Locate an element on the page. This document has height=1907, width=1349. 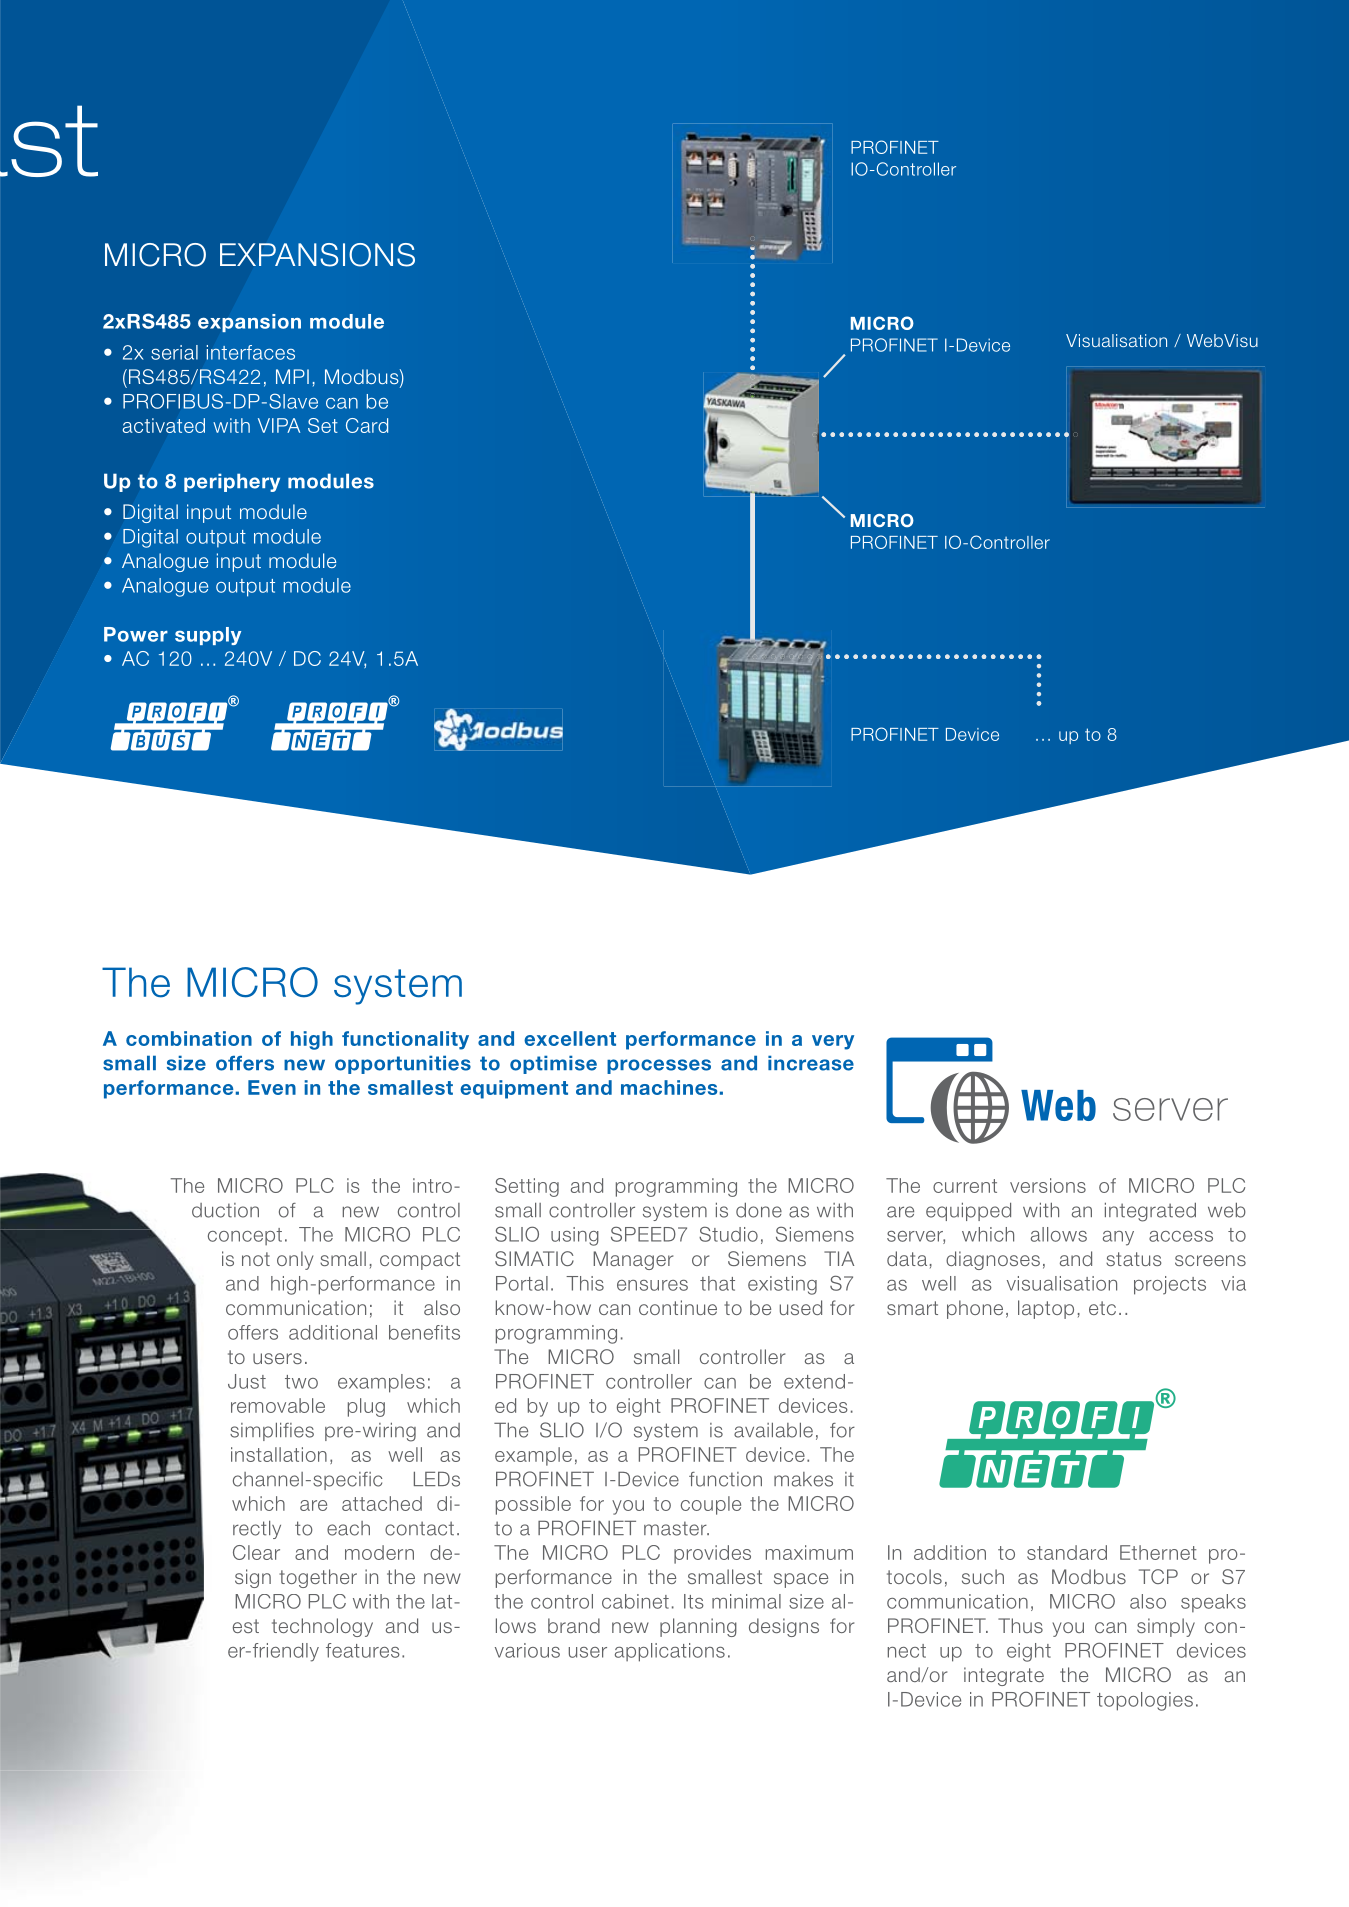
supply is located at coordinates (208, 636).
